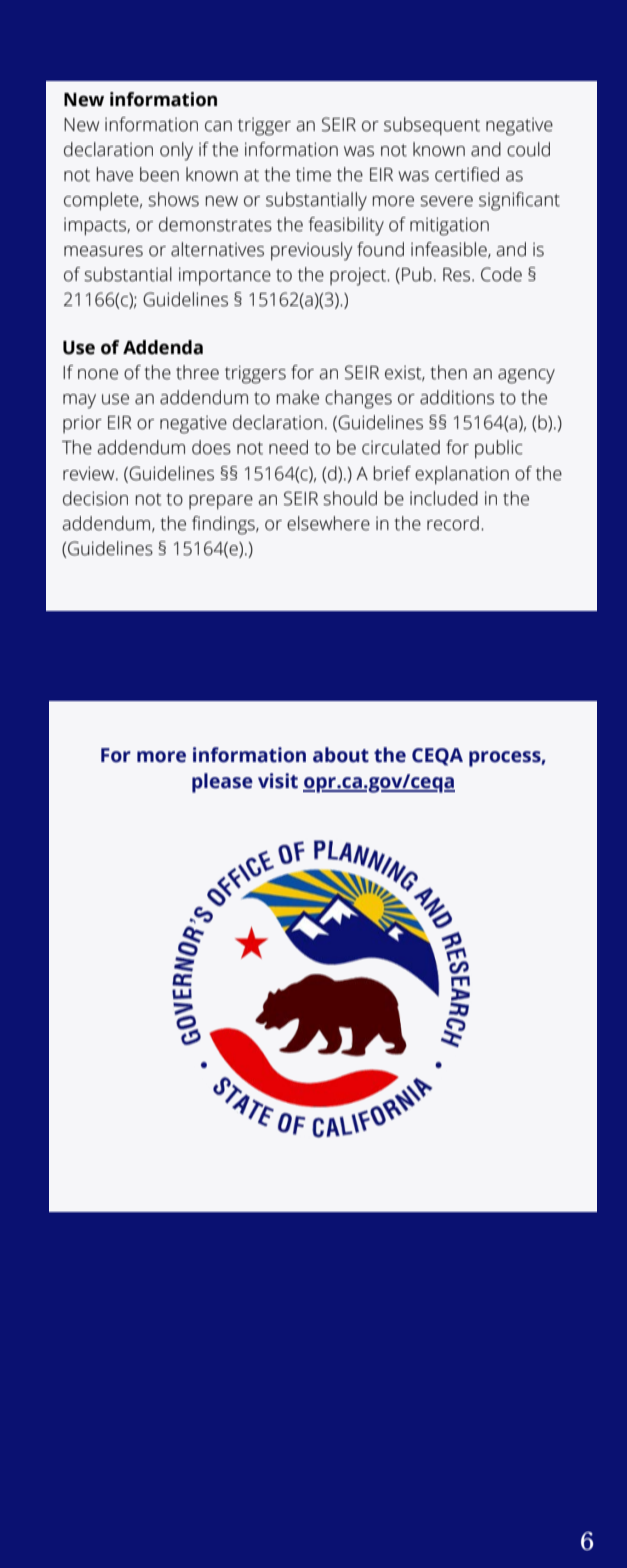 The width and height of the screenshot is (627, 1568). What do you see at coordinates (341, 755) in the screenshot?
I see `about` at bounding box center [341, 755].
